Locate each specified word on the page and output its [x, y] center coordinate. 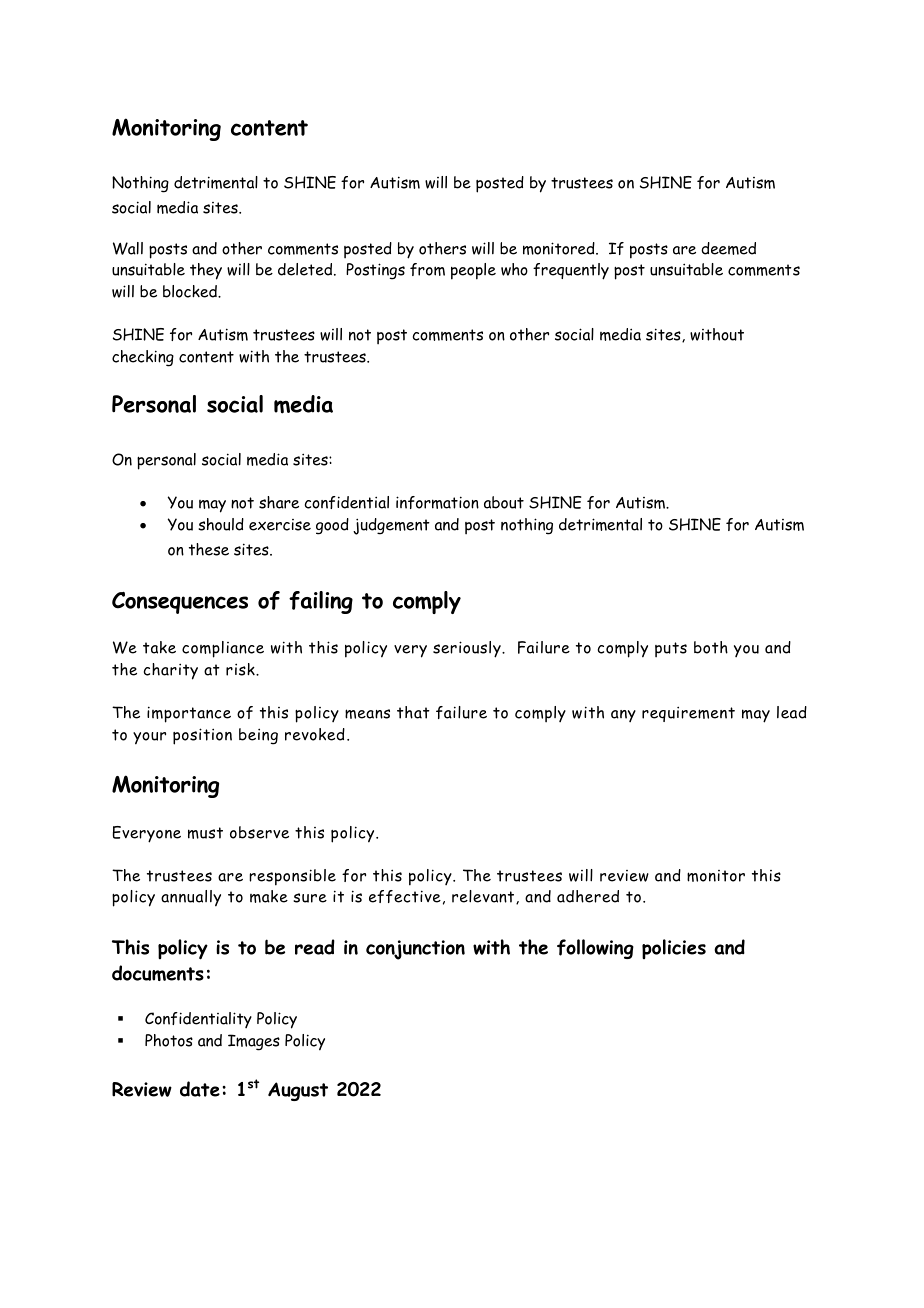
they [206, 271]
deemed [728, 248]
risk [241, 669]
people [473, 271]
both [711, 647]
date [200, 1089]
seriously [468, 649]
